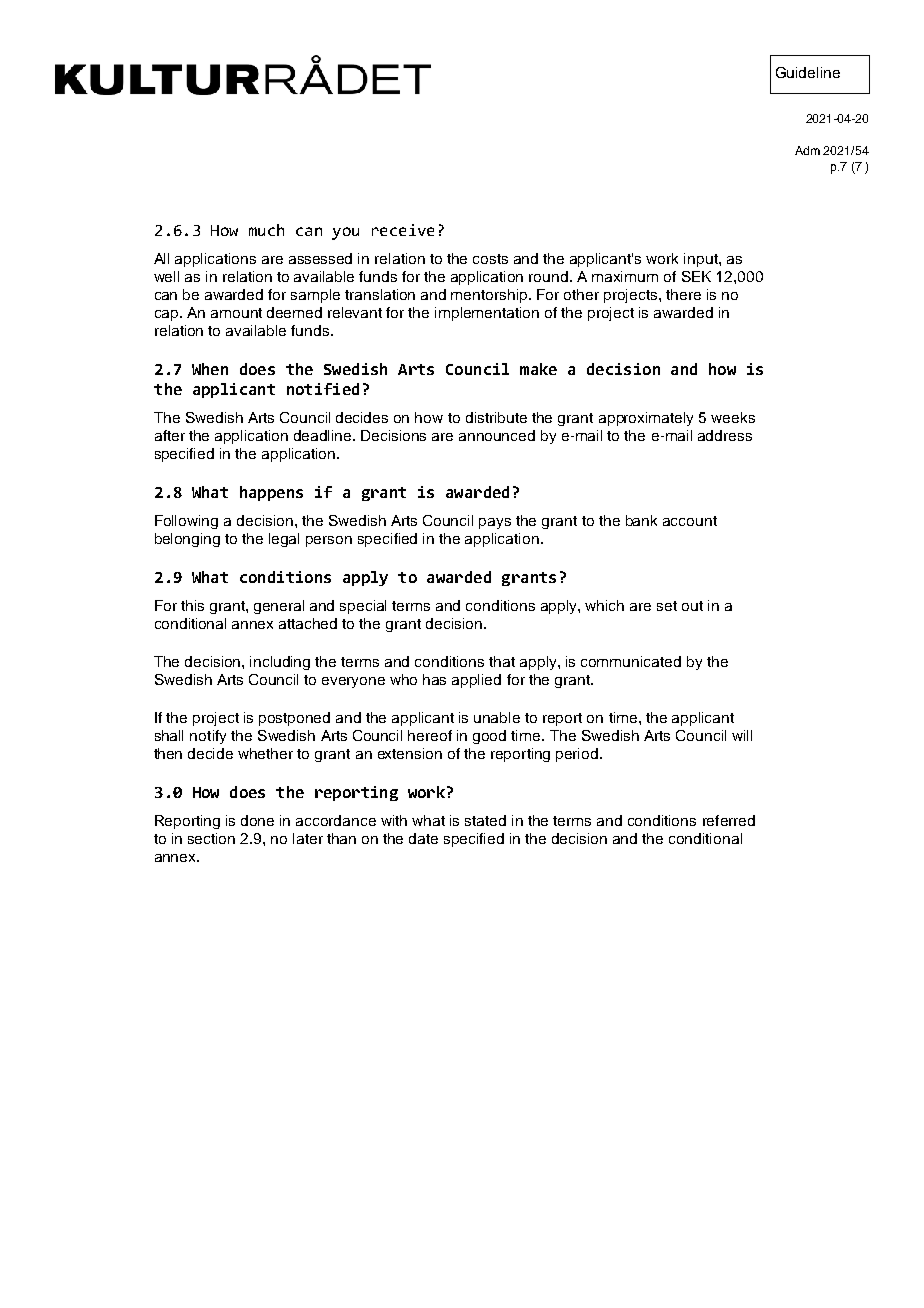 The width and height of the screenshot is (924, 1308). Describe the element at coordinates (495, 523) in the screenshot. I see `pays` at that location.
